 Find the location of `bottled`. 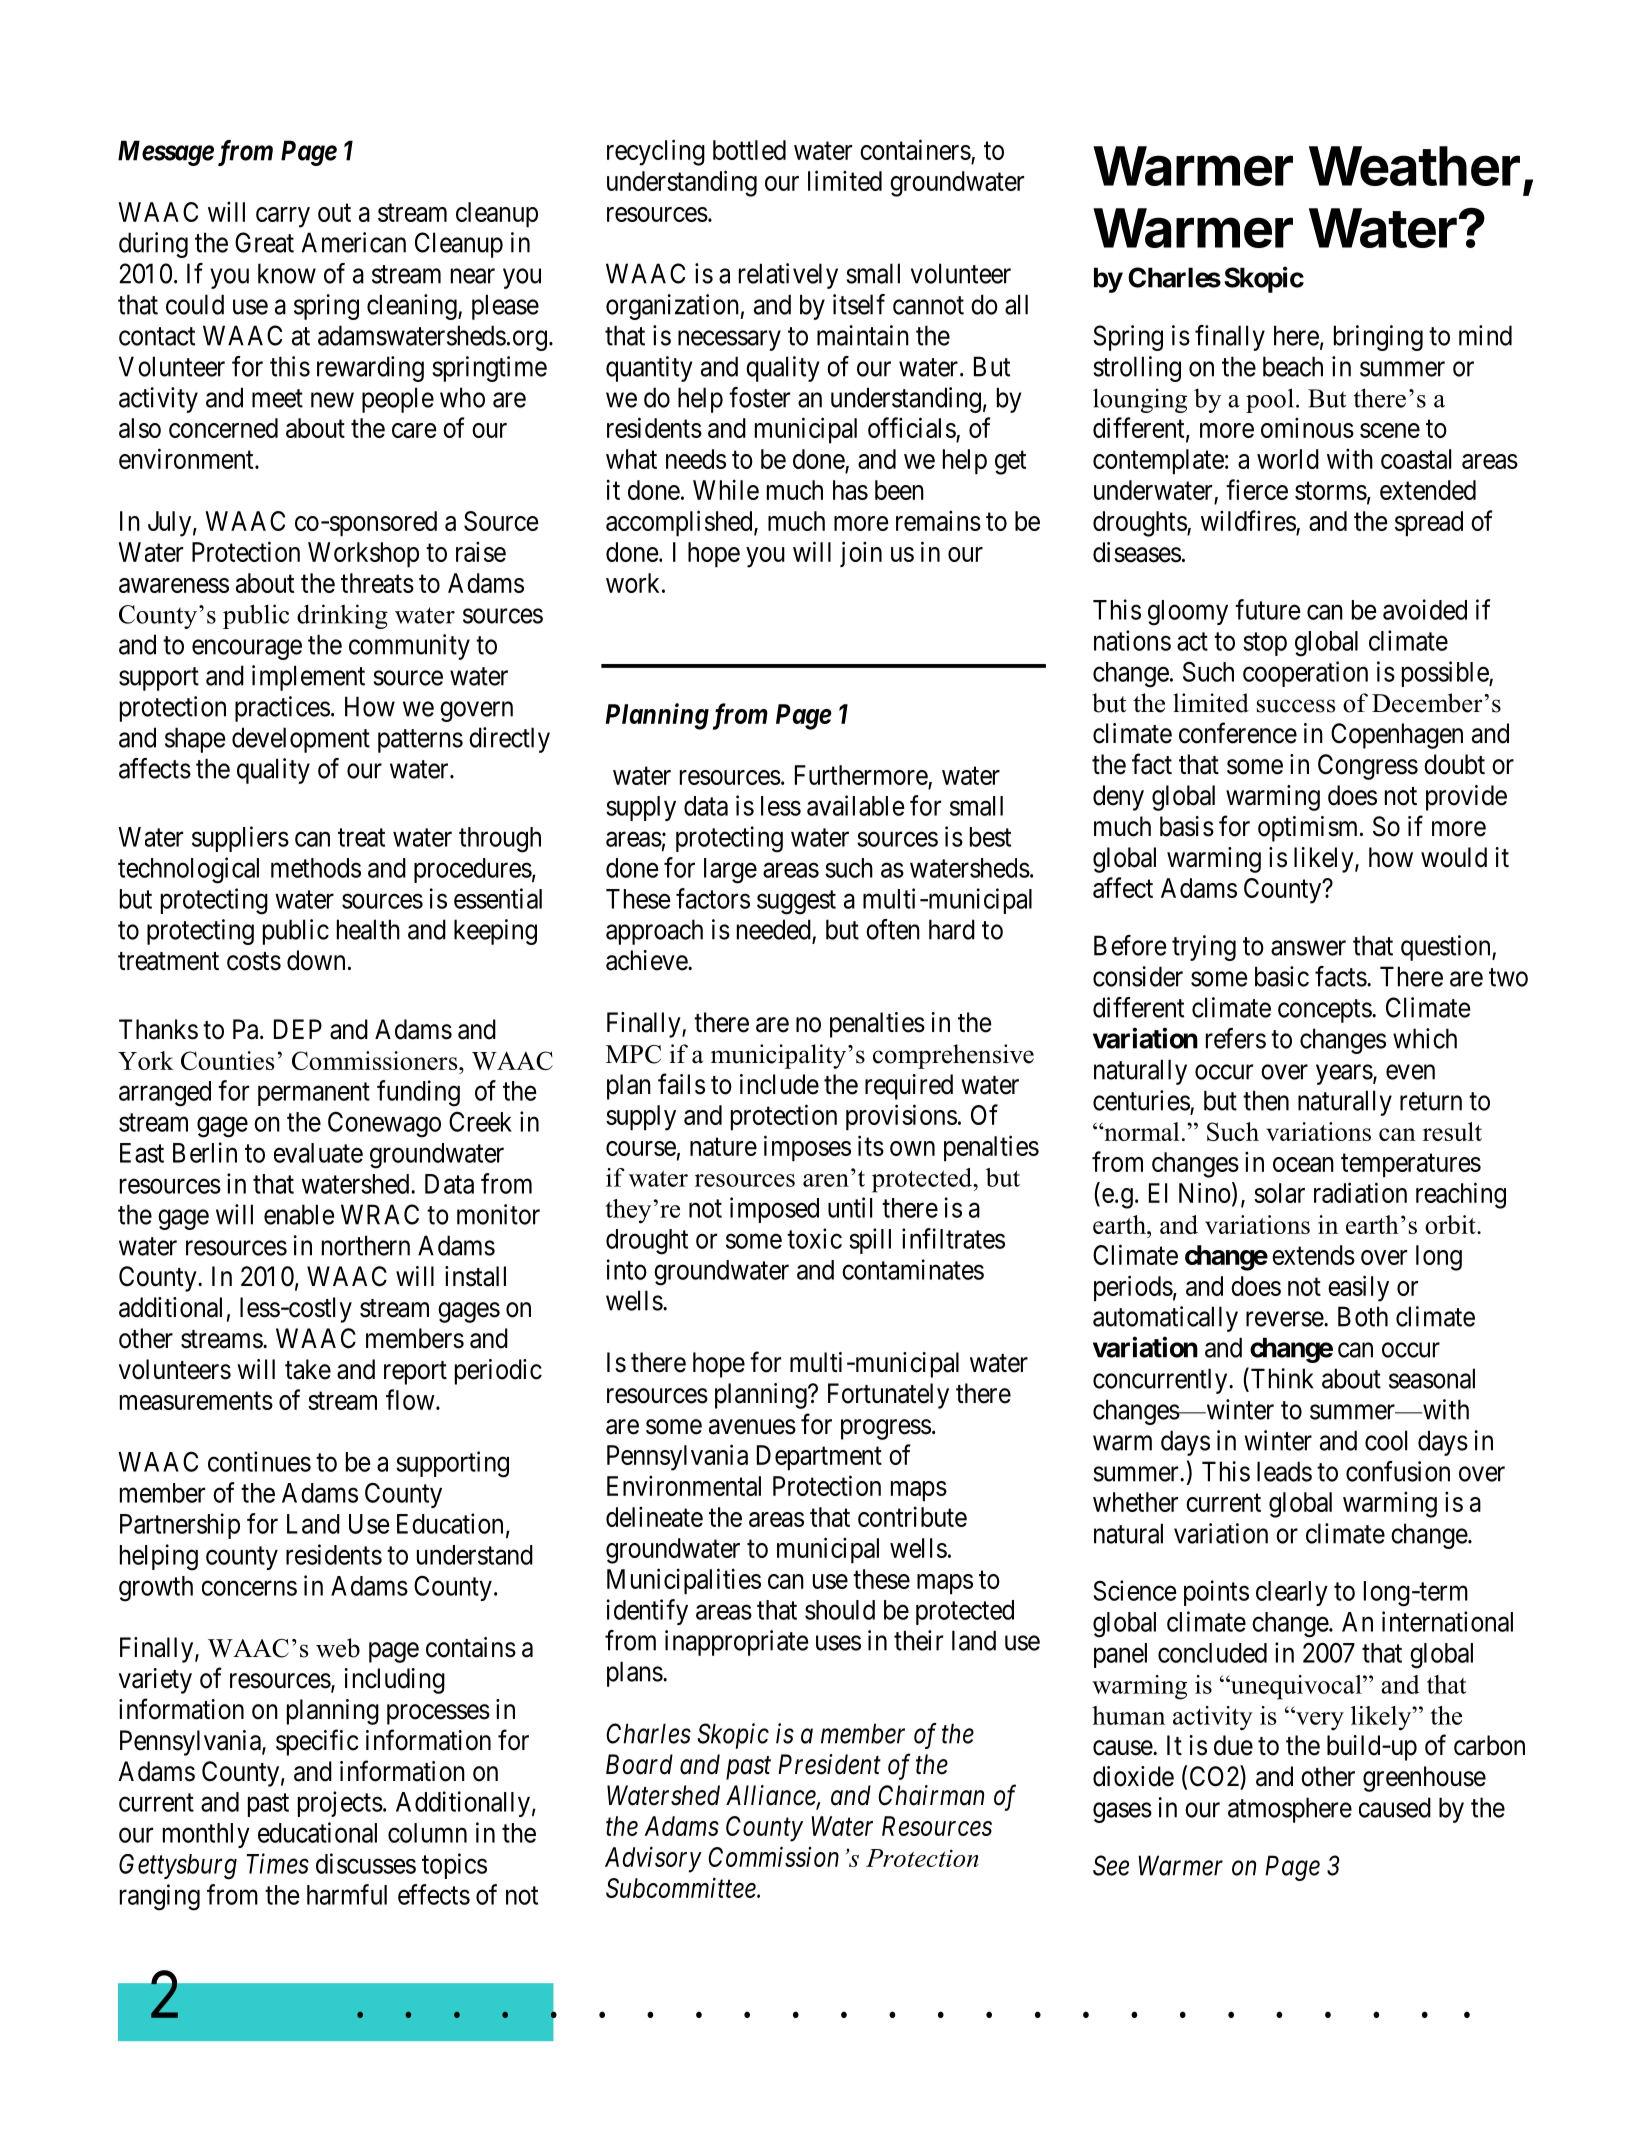

bottled is located at coordinates (749, 150).
